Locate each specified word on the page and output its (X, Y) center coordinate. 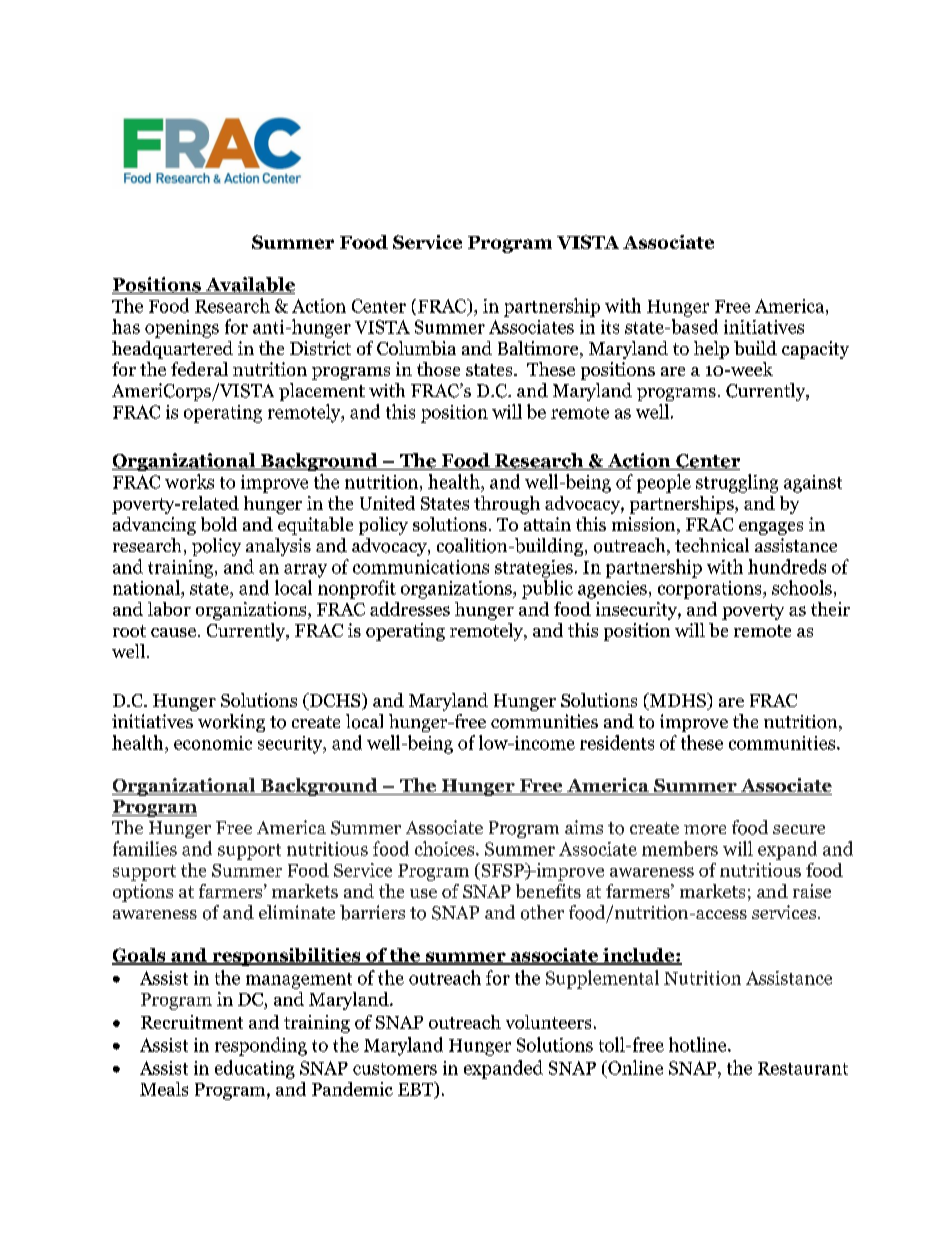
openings (182, 329)
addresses (410, 609)
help (711, 350)
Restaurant (803, 1068)
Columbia (416, 348)
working (231, 723)
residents (617, 742)
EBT (417, 1090)
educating (255, 1069)
